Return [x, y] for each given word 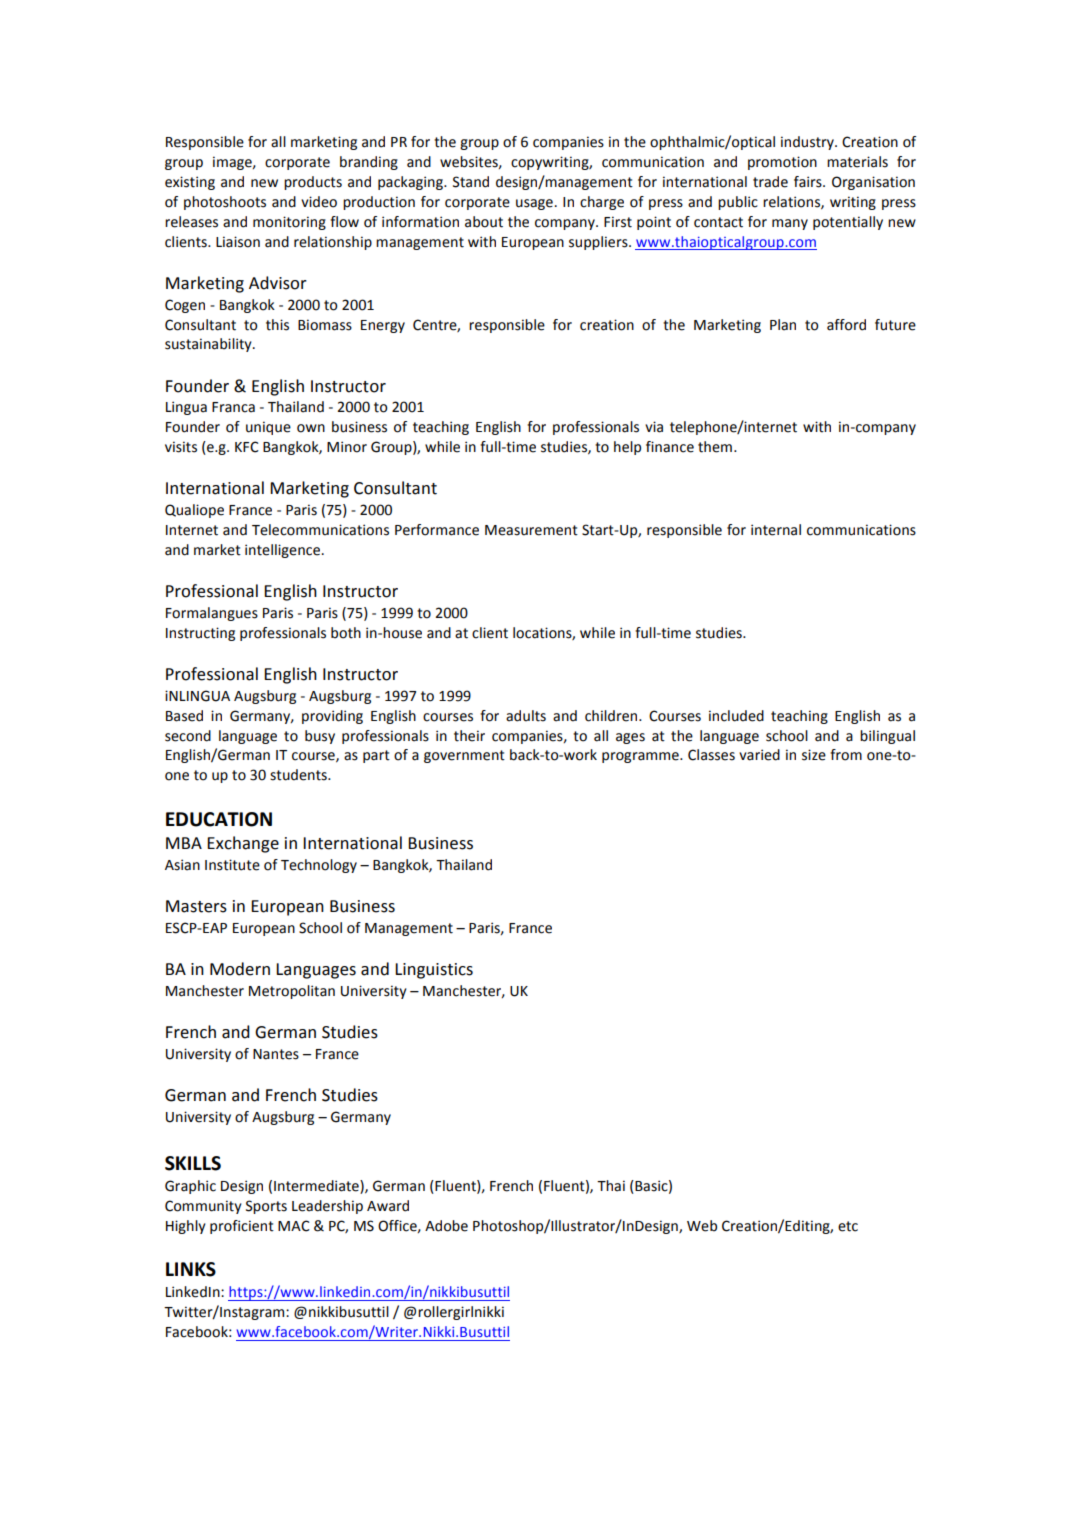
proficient [242, 1227]
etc [848, 1226]
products [313, 183]
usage [534, 204]
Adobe [446, 1226]
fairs [809, 182]
